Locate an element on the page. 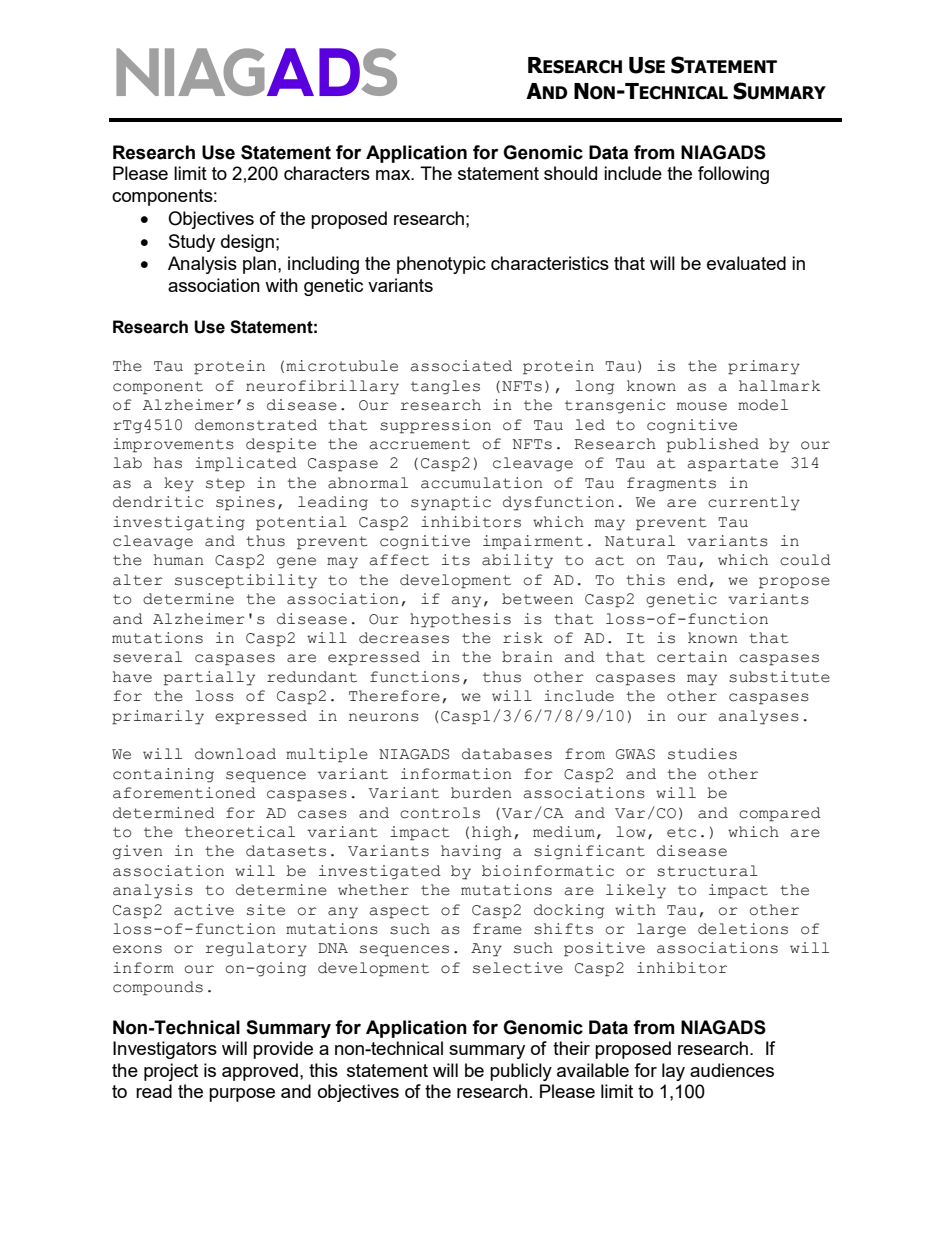 The image size is (952, 1233). currently is located at coordinates (754, 503).
